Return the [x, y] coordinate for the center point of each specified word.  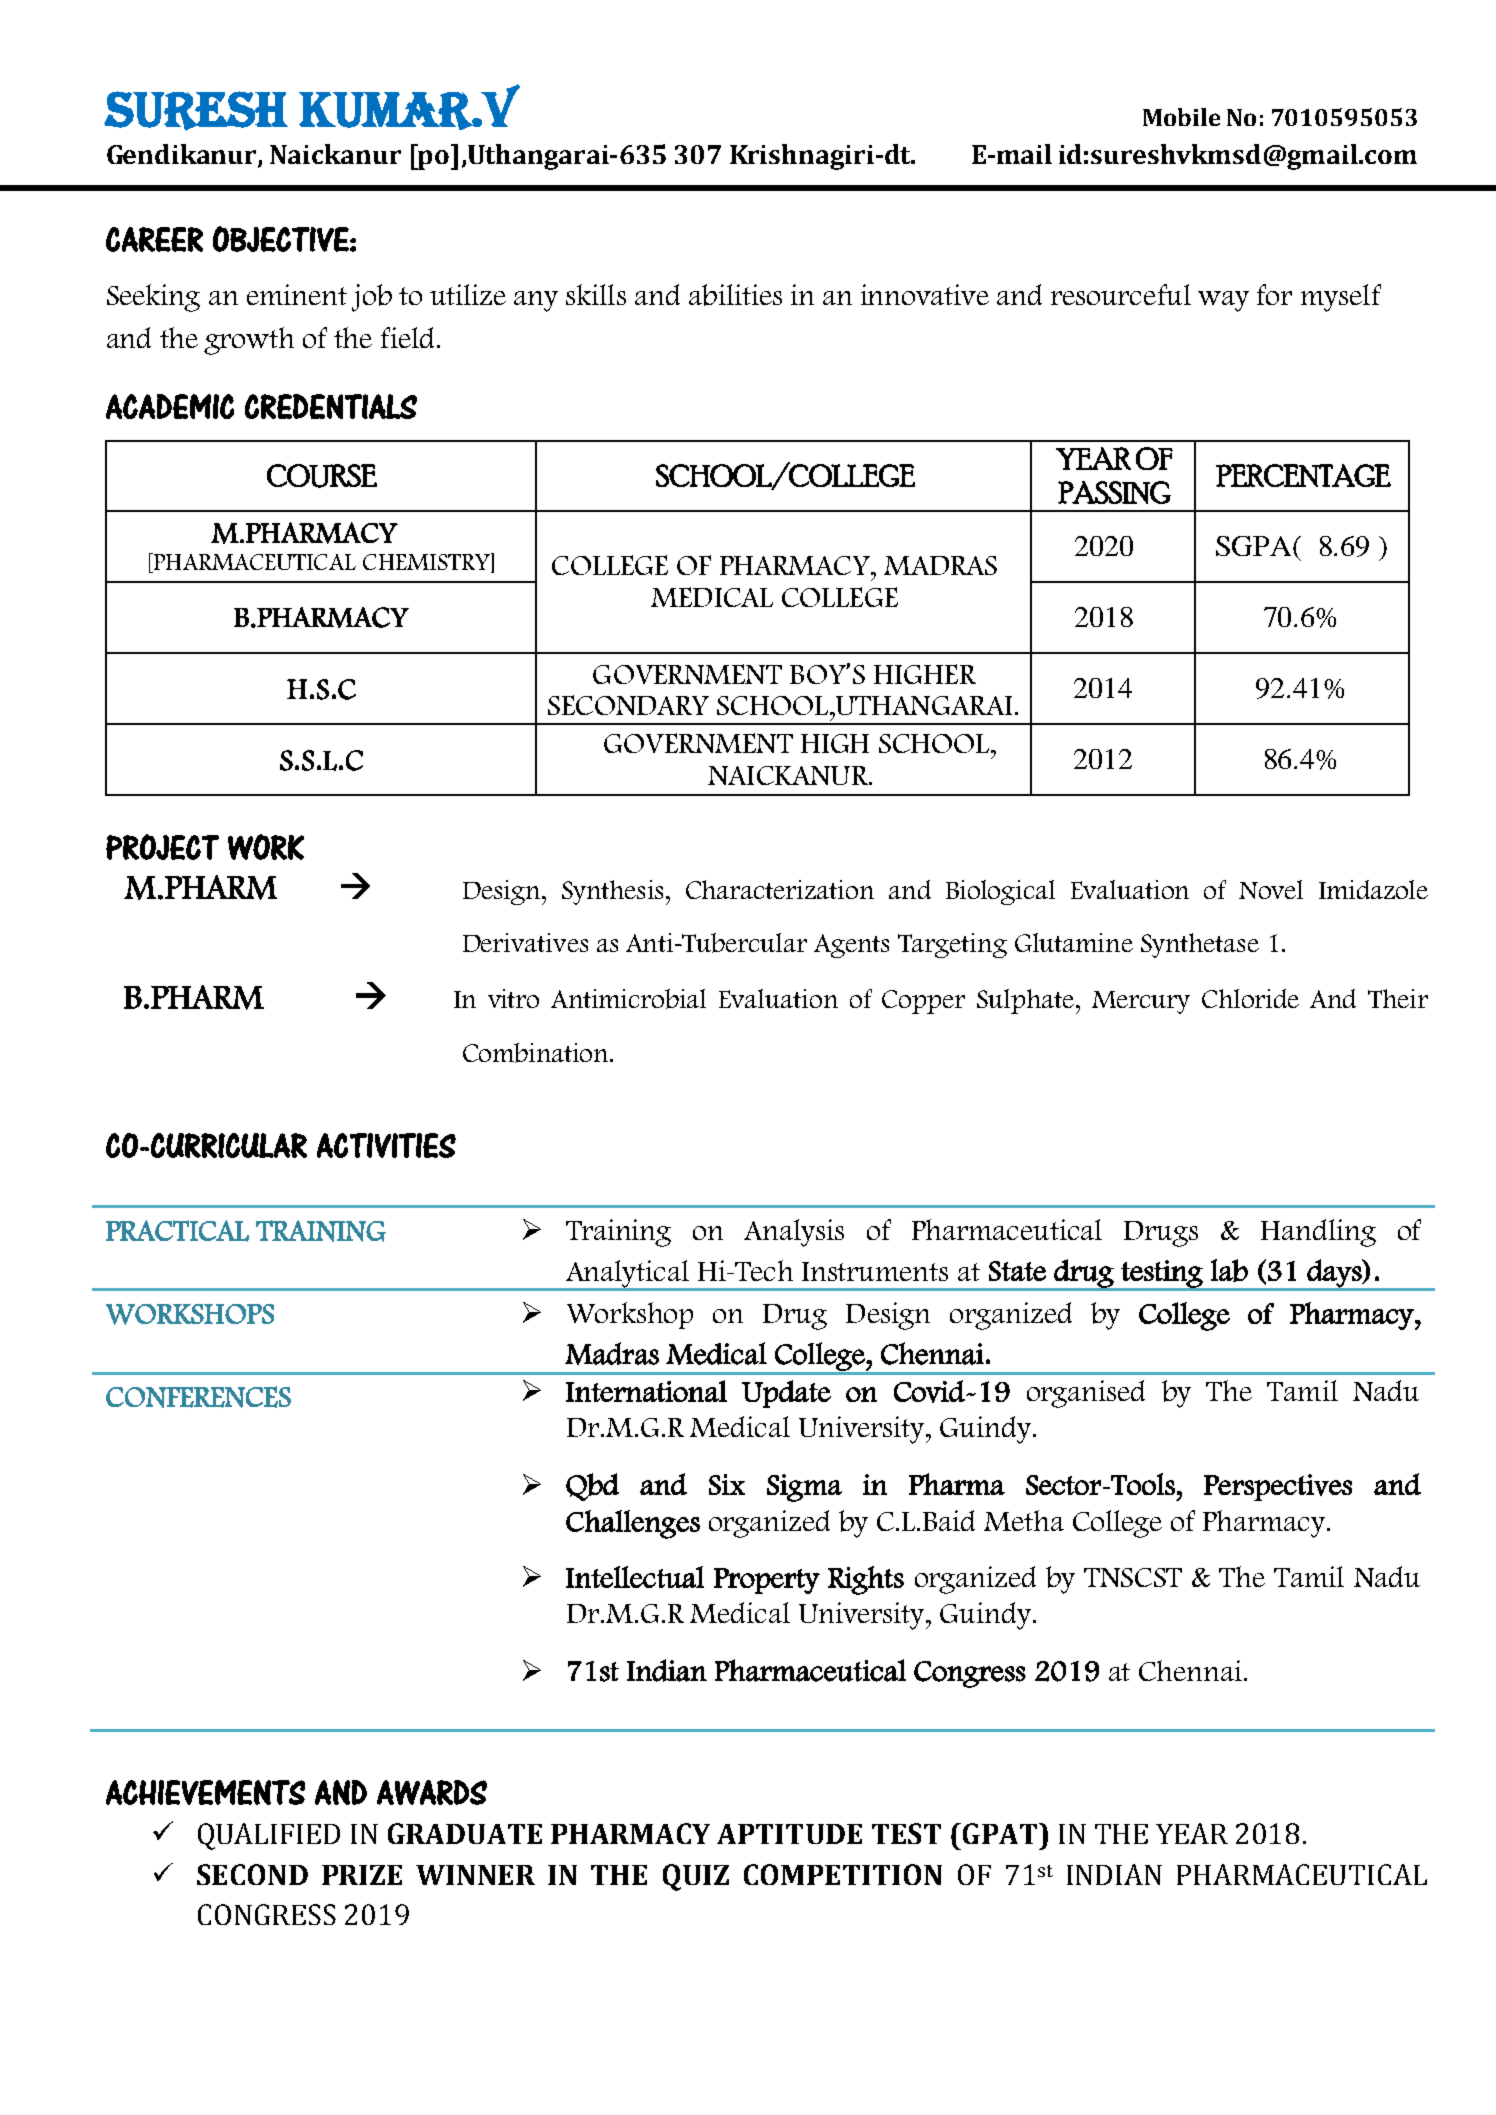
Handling [1318, 1233]
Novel [1271, 889]
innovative [925, 294]
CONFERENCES [198, 1397]
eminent [297, 294]
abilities [735, 295]
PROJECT [162, 847]
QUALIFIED [269, 1836]
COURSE [322, 476]
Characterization [780, 889]
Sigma [804, 1488]
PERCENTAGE [1303, 475]
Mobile [1181, 117]
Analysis [794, 1233]
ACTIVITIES [386, 1145]
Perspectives [1278, 1487]
